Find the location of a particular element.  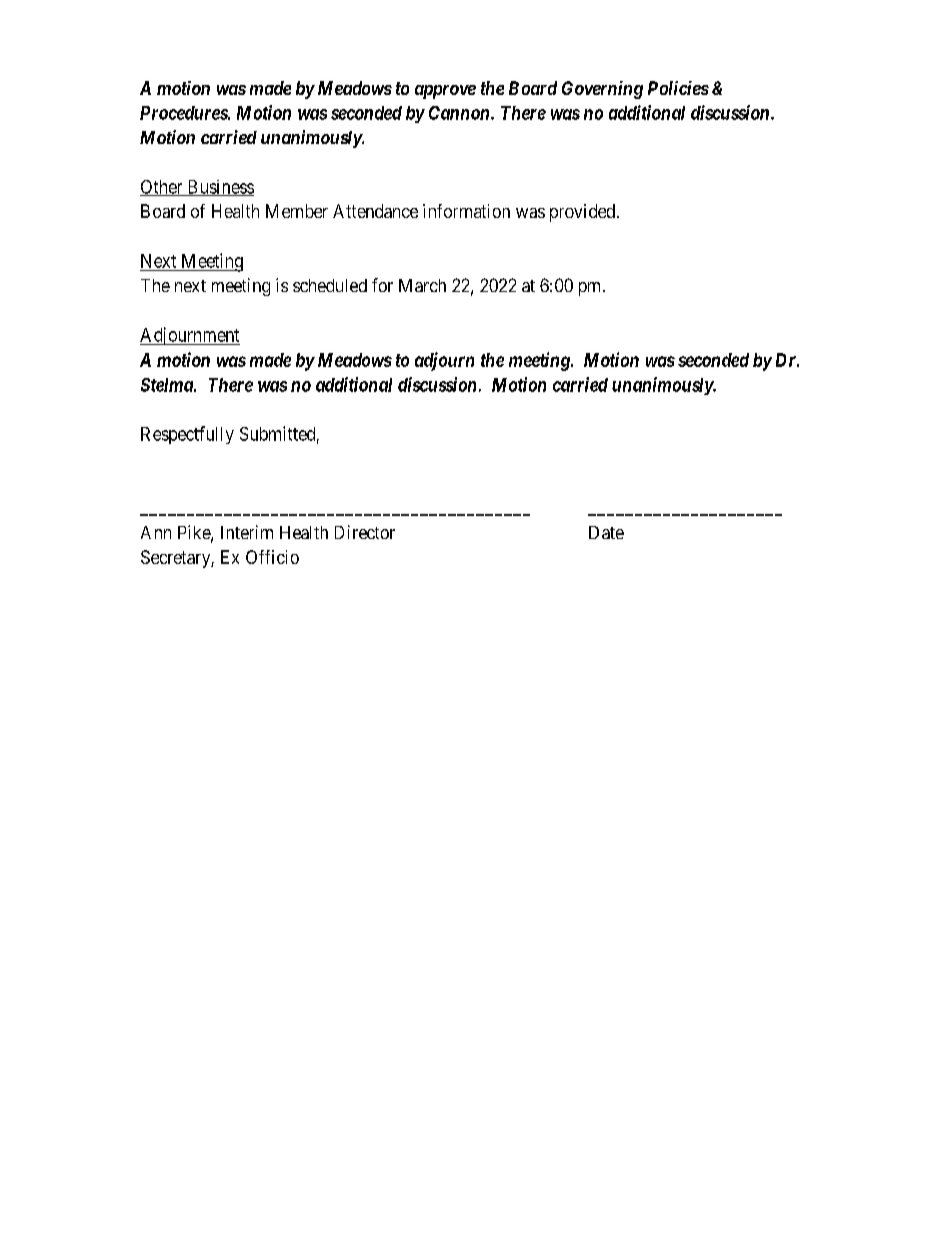

Attendance is located at coordinates (375, 211).
